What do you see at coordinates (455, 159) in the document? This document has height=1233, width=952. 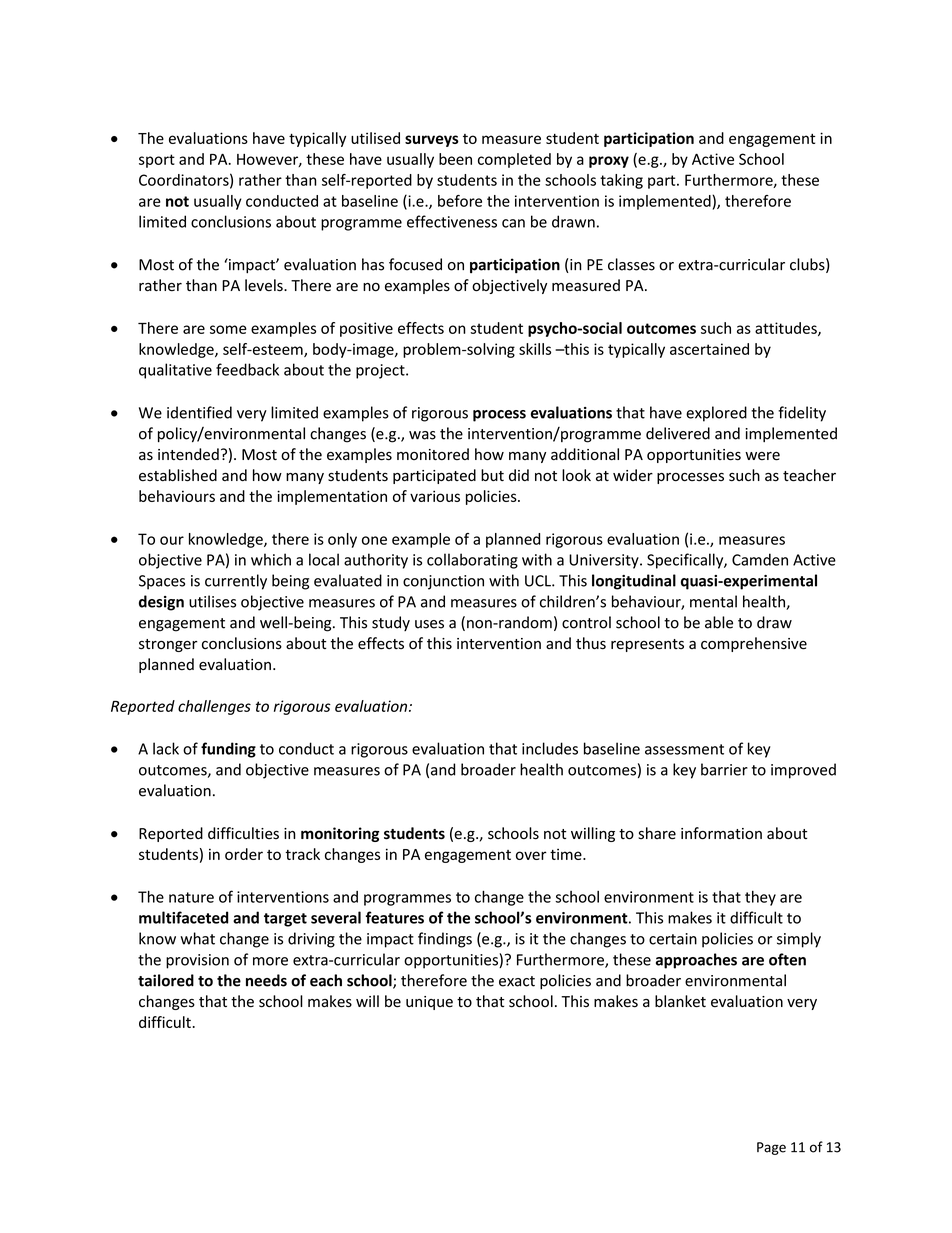 I see `been` at bounding box center [455, 159].
